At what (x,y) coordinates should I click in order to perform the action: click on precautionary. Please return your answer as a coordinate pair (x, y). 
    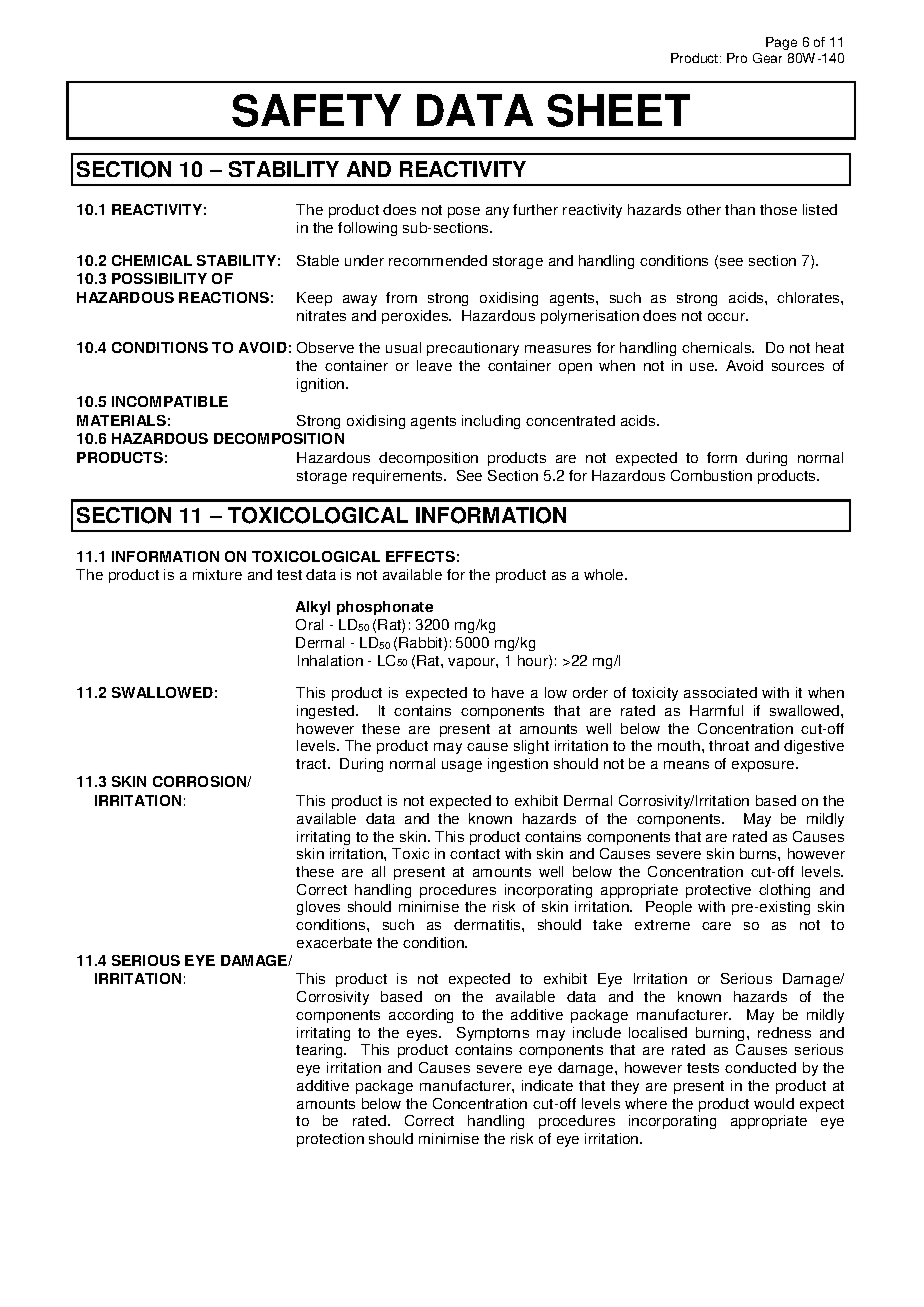
    Looking at the image, I should click on (473, 349).
